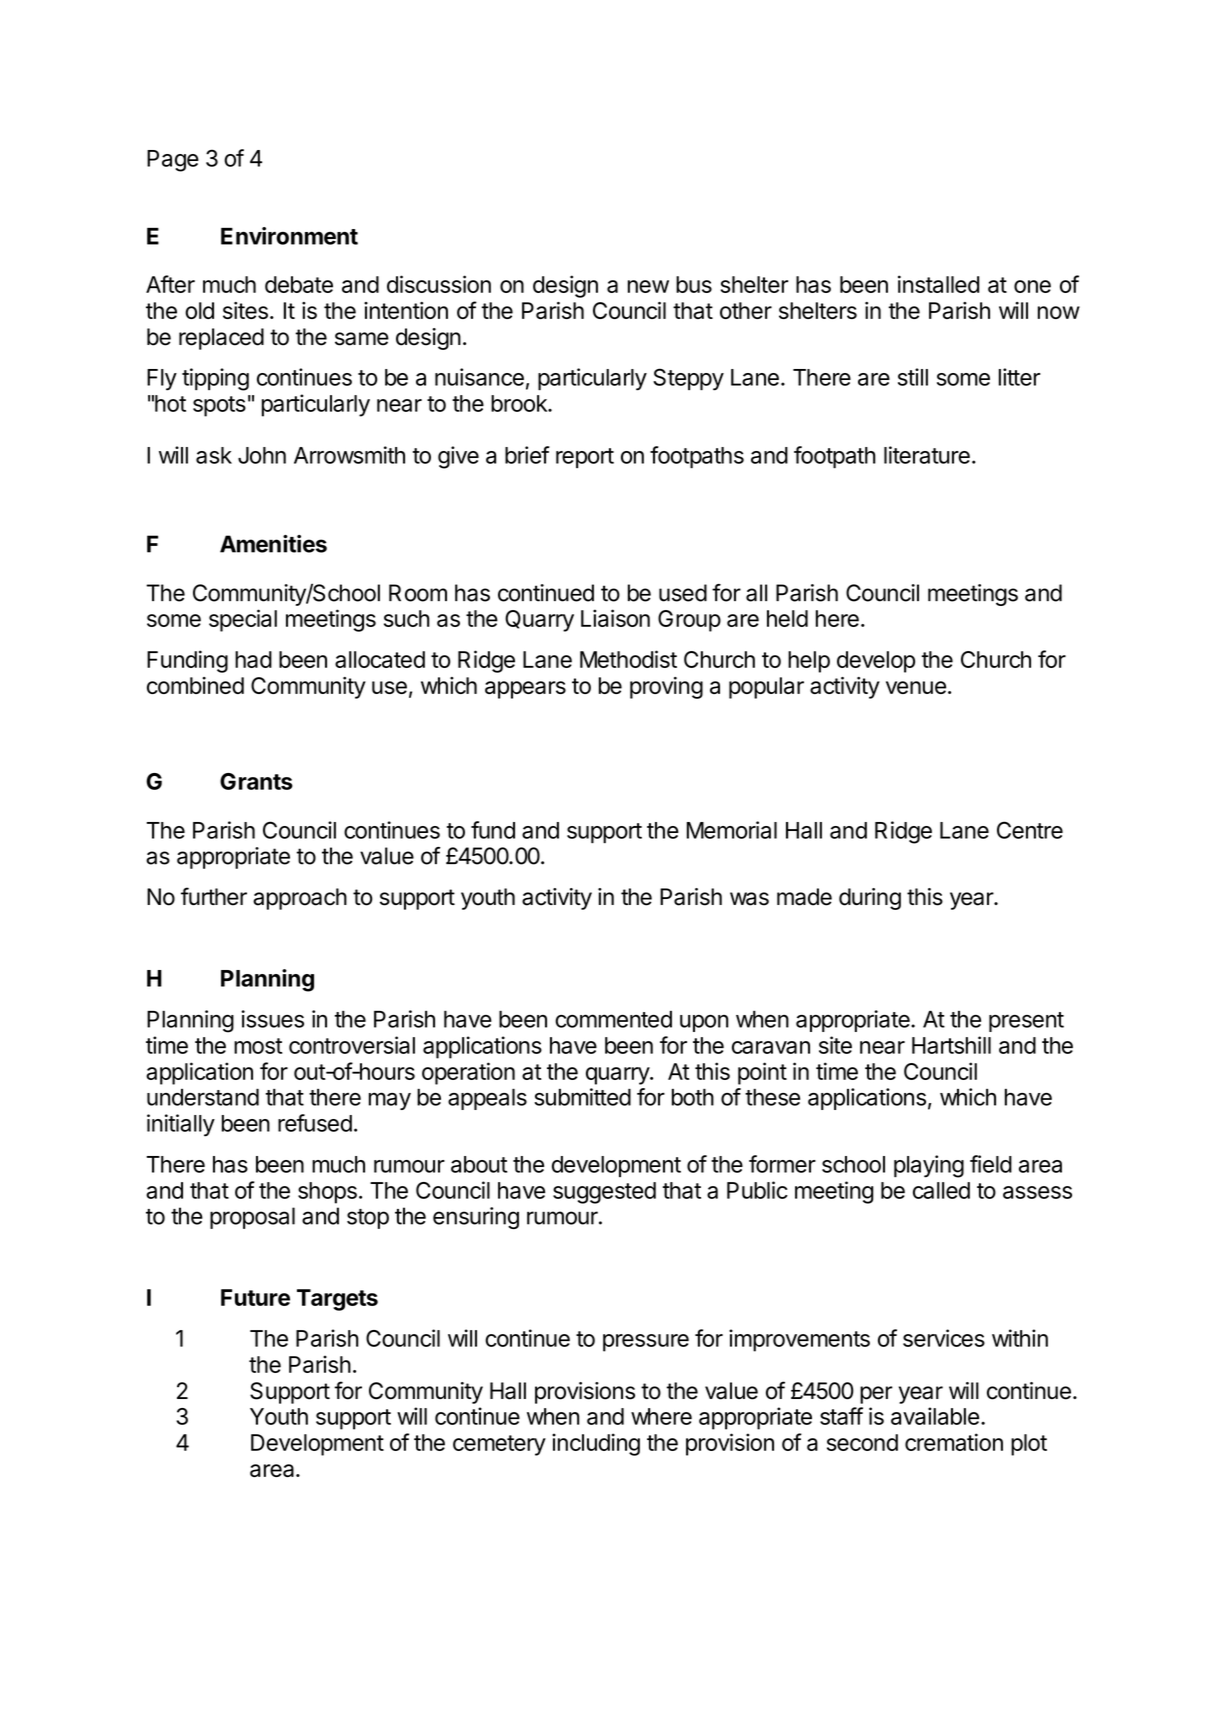 The width and height of the document is (1223, 1731). Describe the element at coordinates (256, 781) in the document. I see `Grants` at that location.
